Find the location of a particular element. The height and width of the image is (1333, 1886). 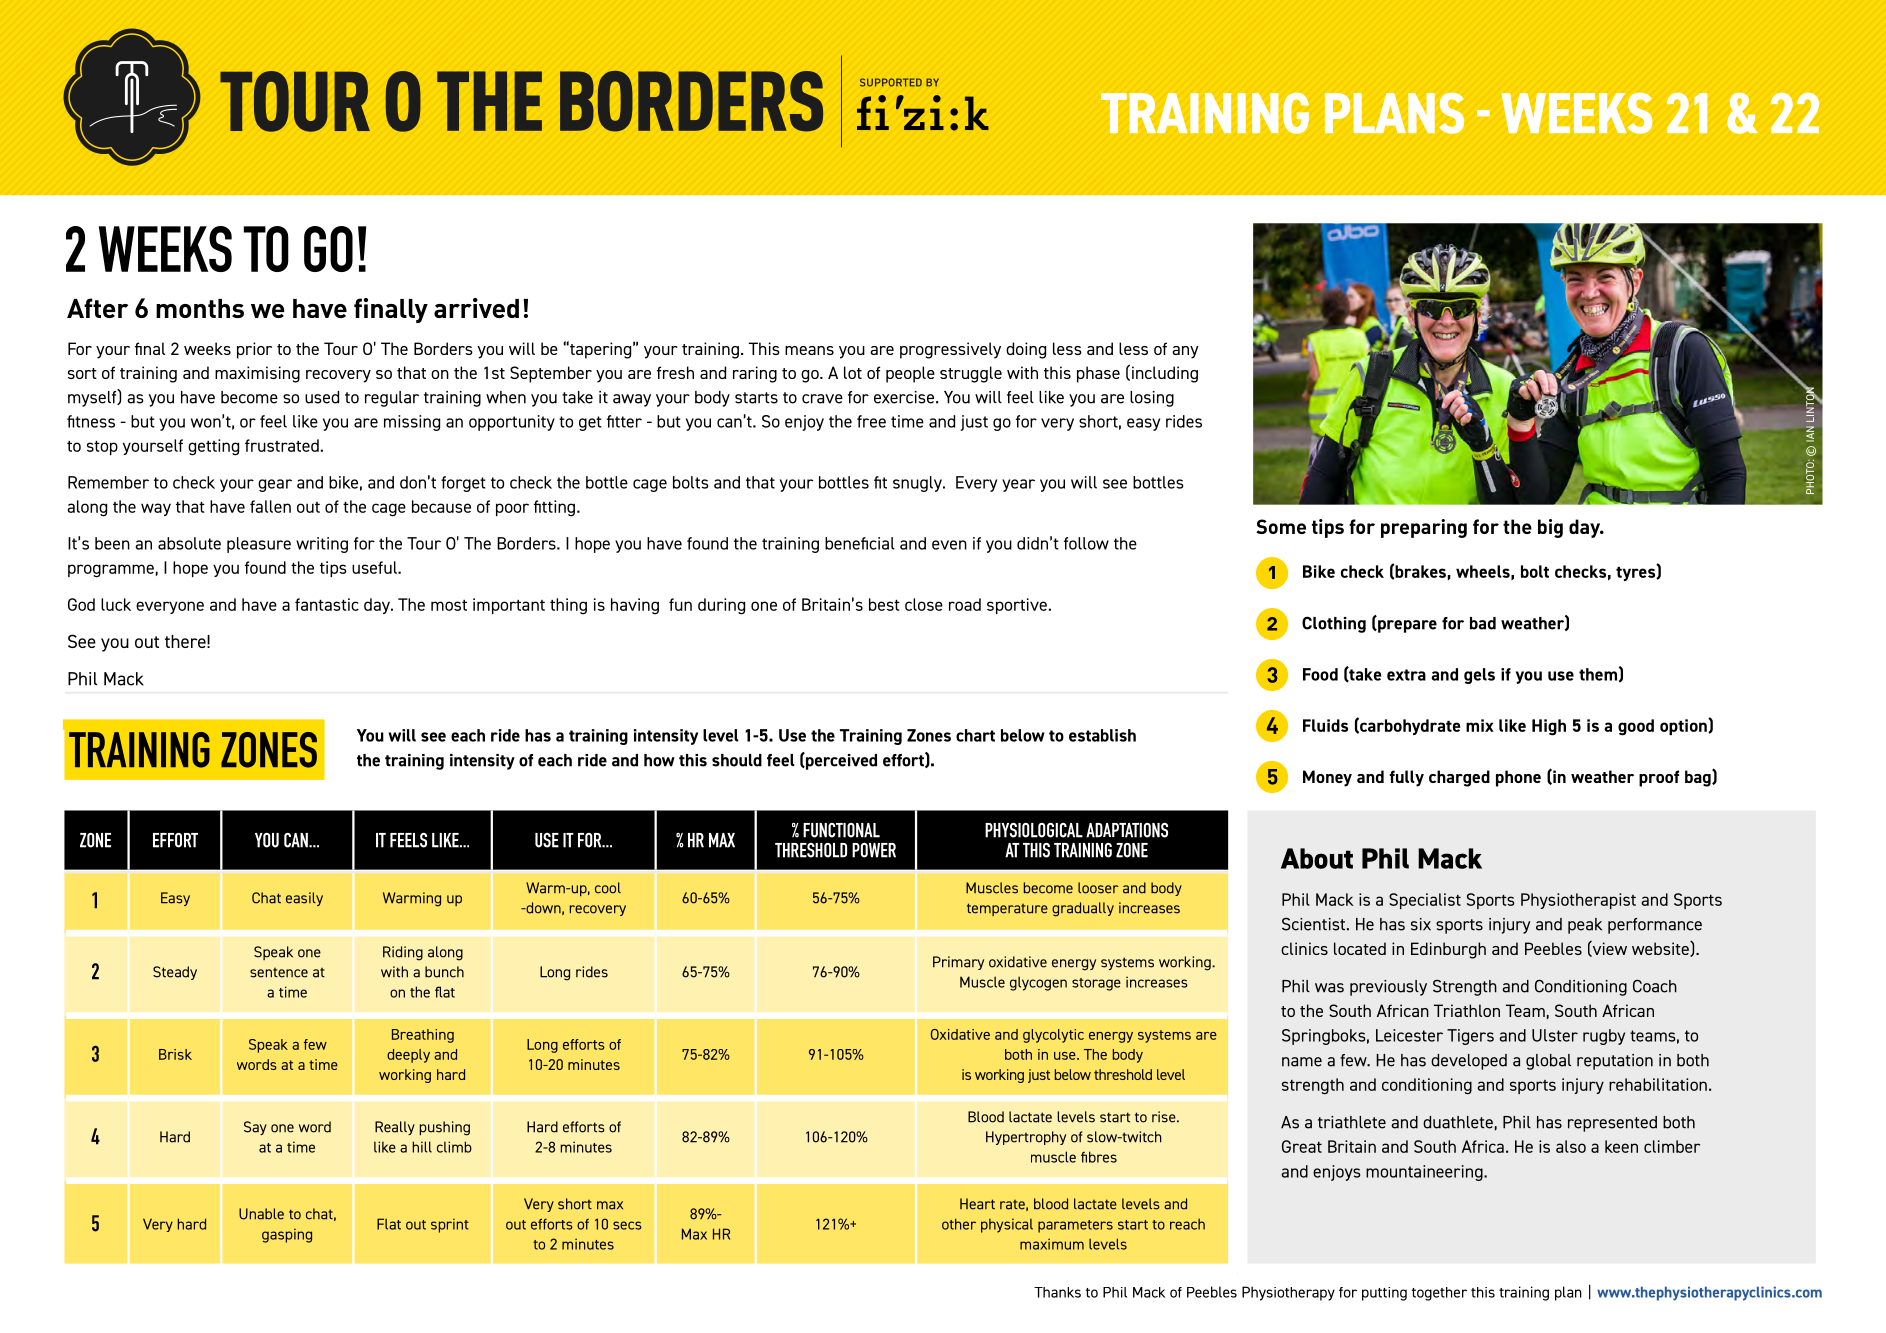

physical is located at coordinates (1007, 1225).
